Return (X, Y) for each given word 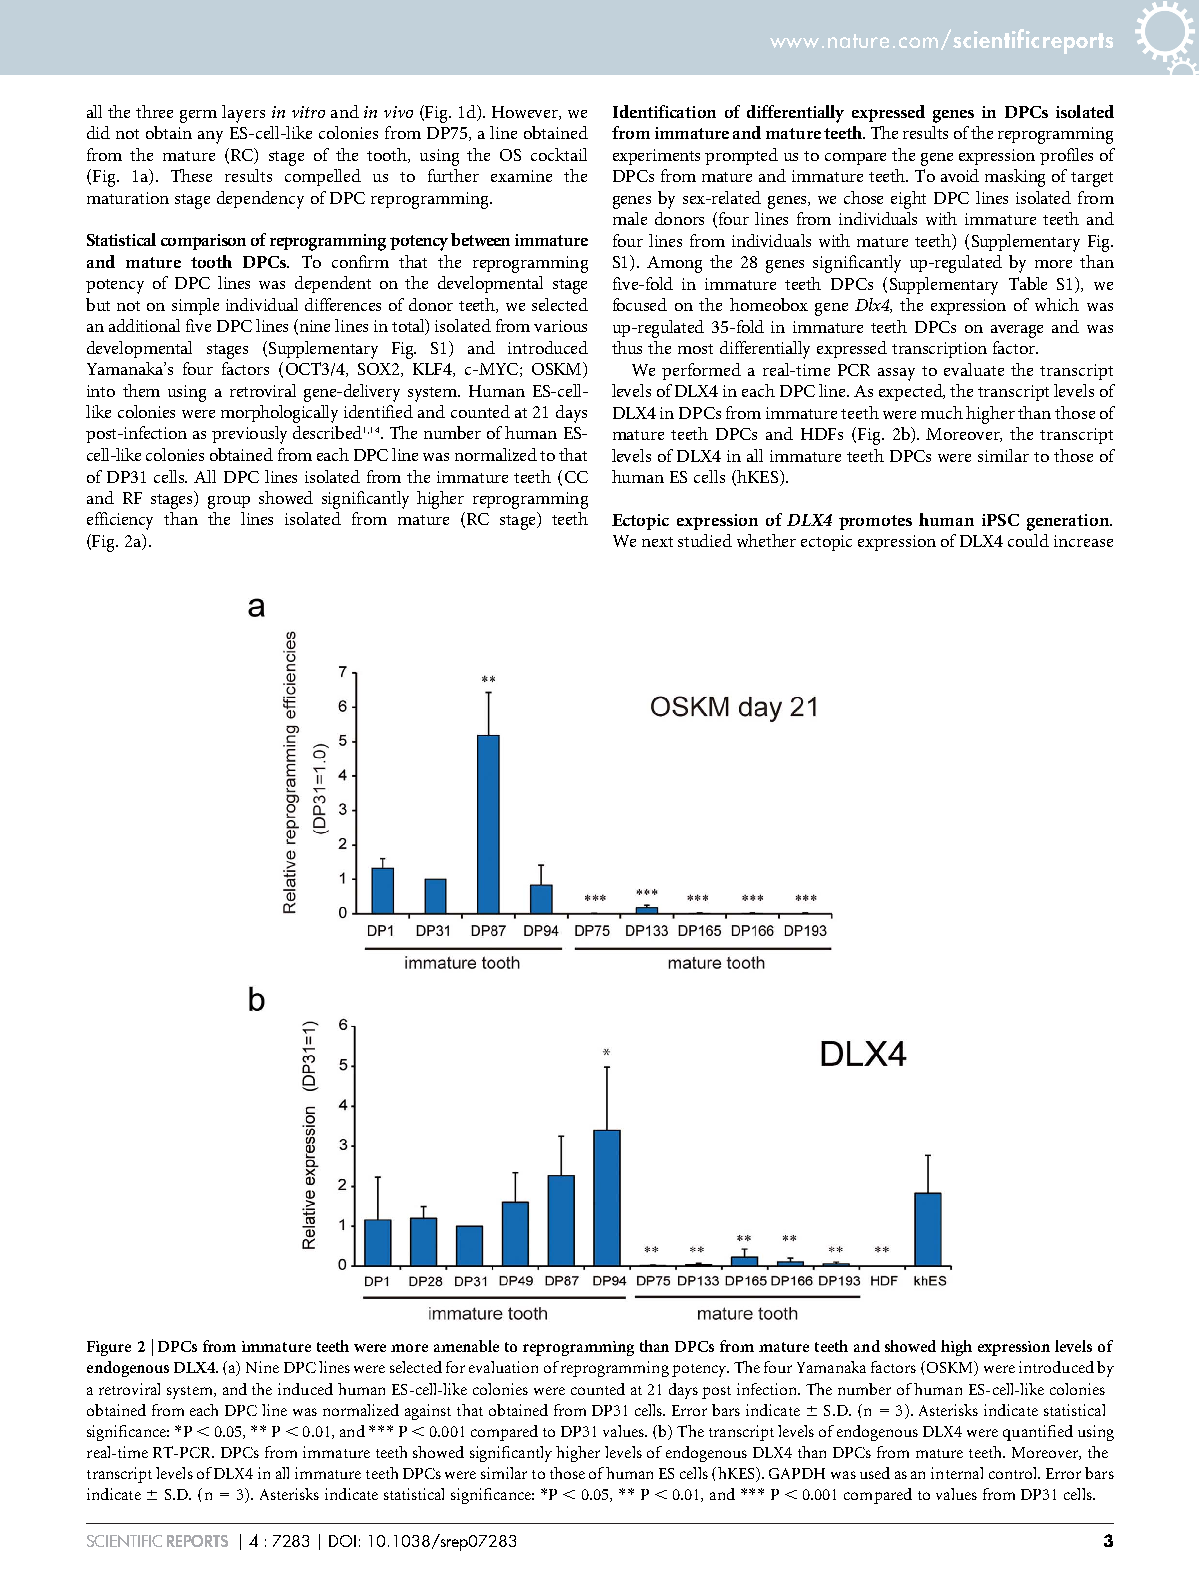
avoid (960, 175)
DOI (342, 1541)
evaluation (503, 1367)
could (1028, 540)
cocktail (559, 154)
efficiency (120, 521)
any (210, 137)
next (657, 542)
